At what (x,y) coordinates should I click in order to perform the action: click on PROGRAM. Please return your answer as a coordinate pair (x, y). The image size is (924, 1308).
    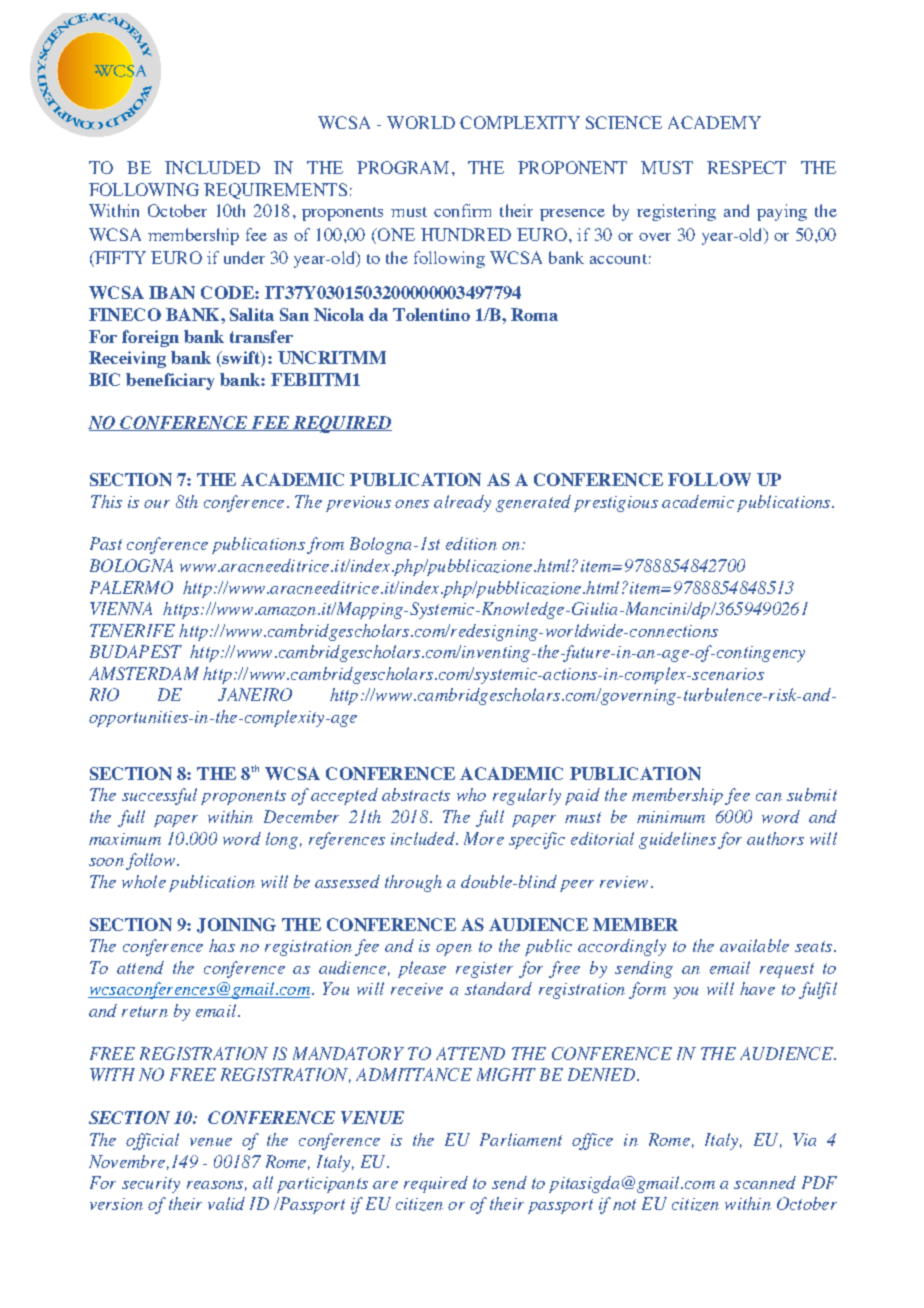
    Looking at the image, I should click on (403, 167).
